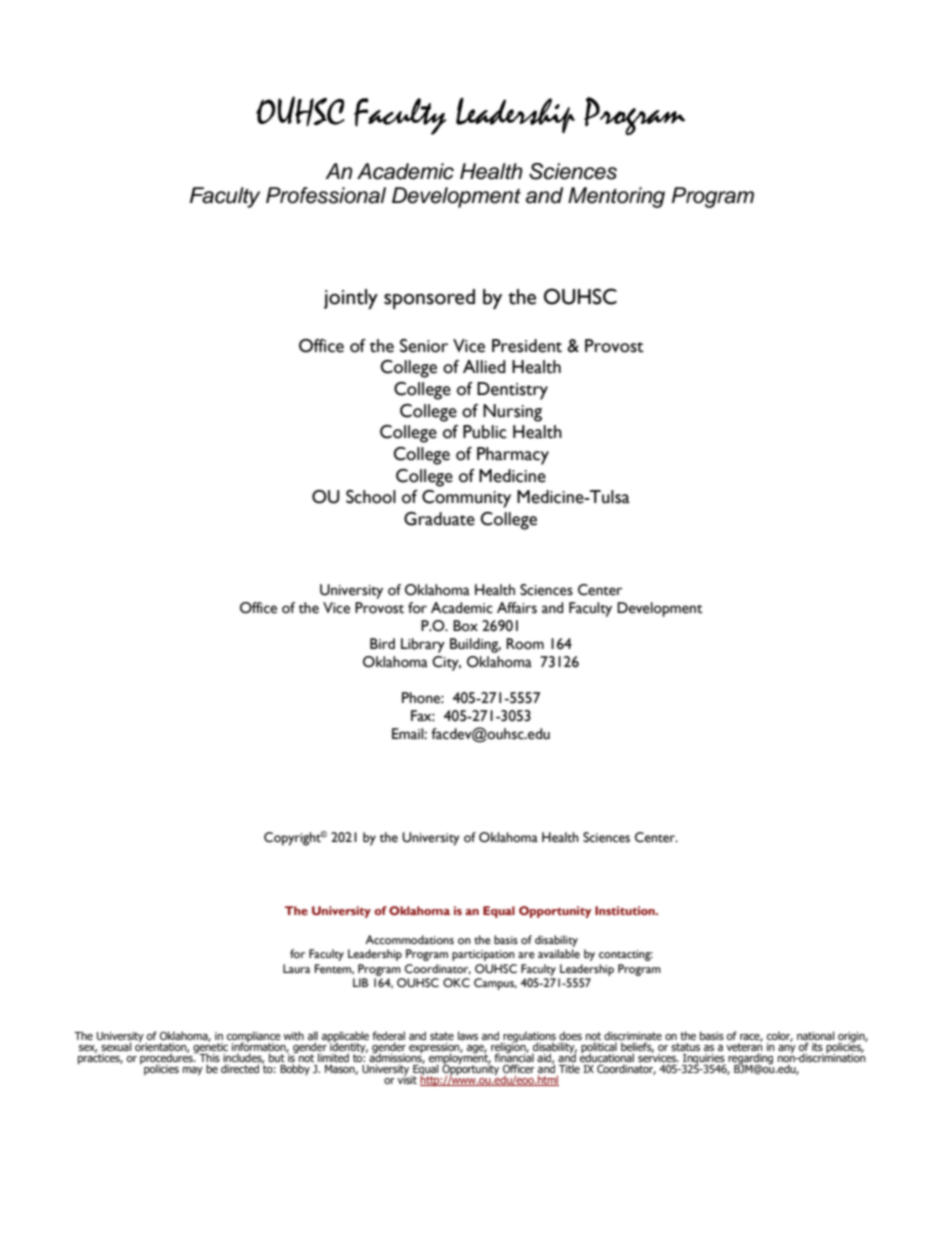 The height and width of the image is (1233, 952). Describe the element at coordinates (294, 1035) in the image. I see `with` at that location.
